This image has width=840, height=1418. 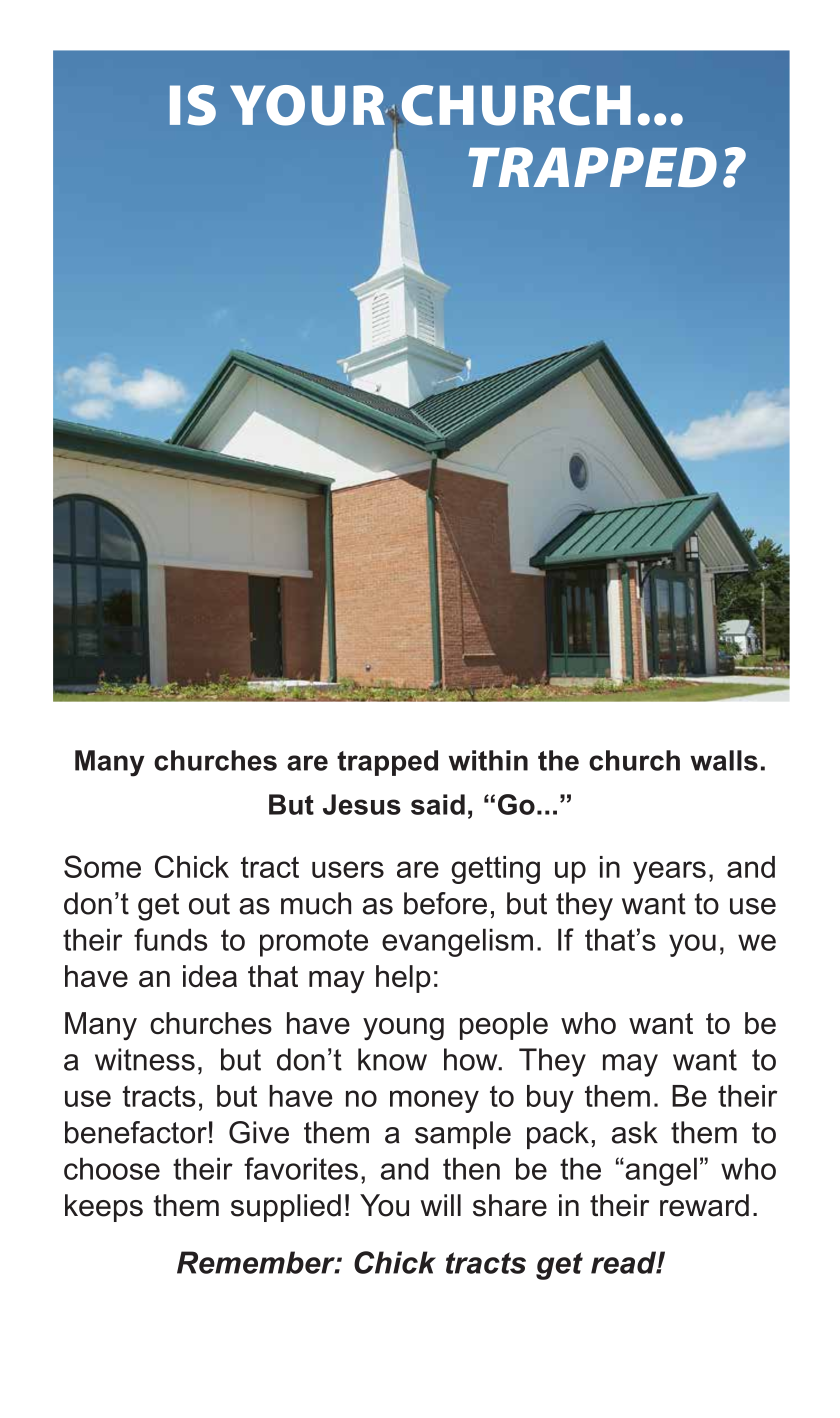 I want to click on said, so click(x=438, y=804).
